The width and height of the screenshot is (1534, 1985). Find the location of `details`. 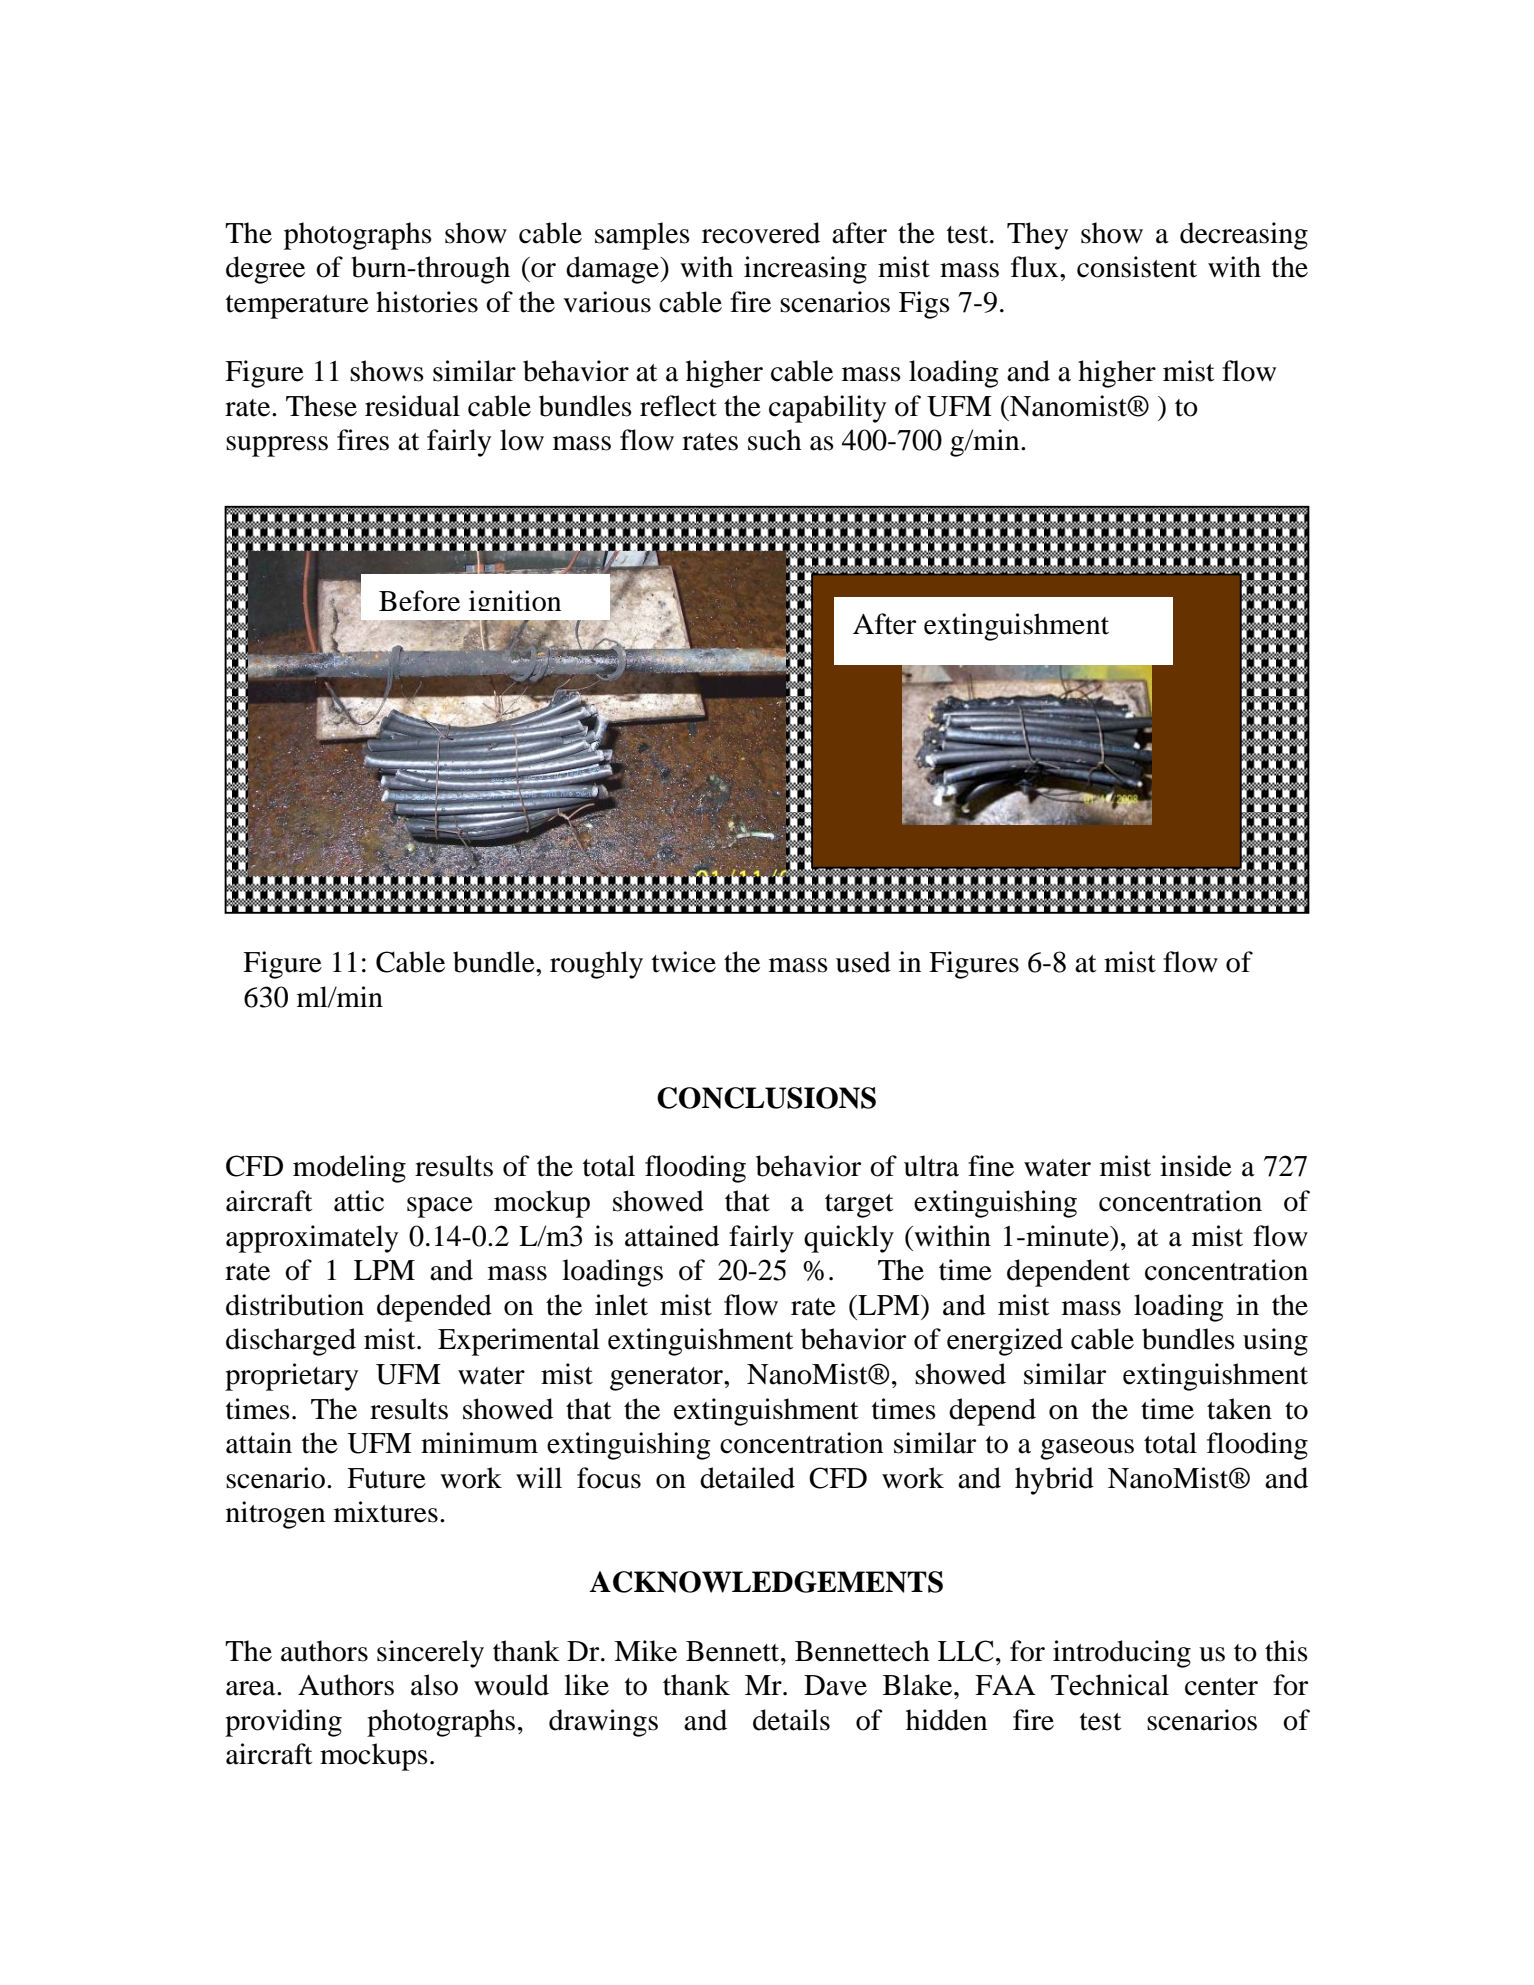

details is located at coordinates (791, 1720).
